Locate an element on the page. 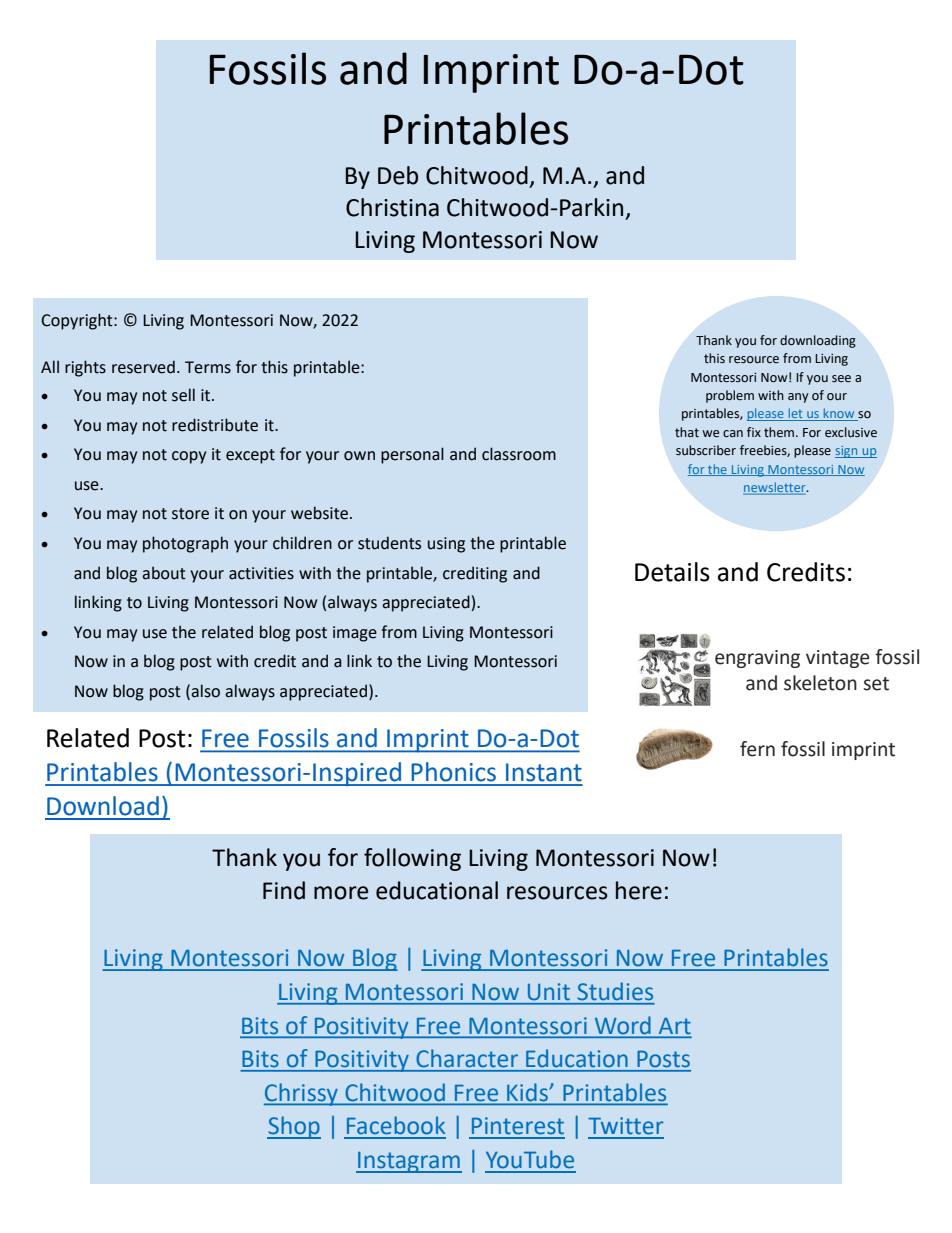  Find is located at coordinates (284, 890).
